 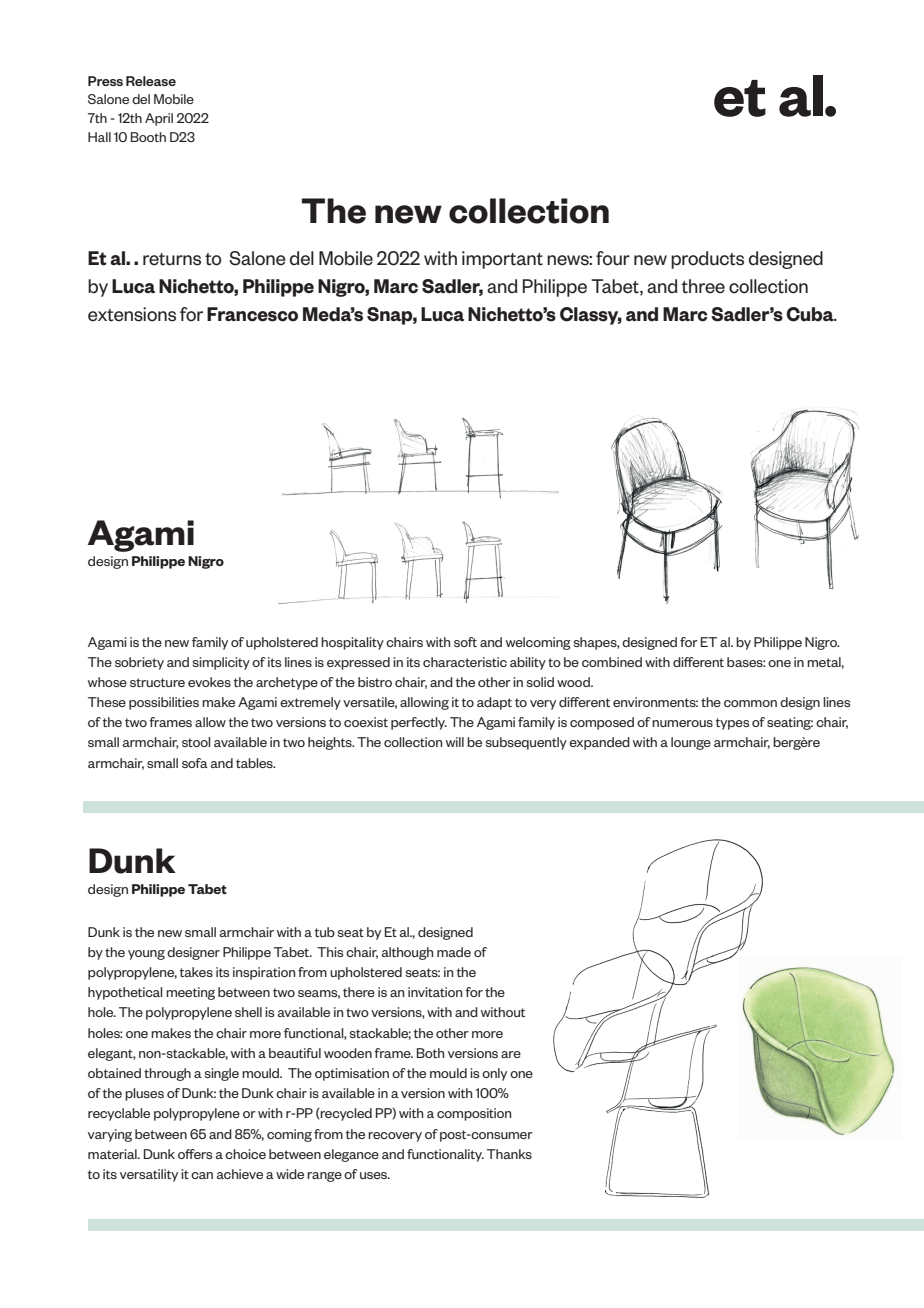 I want to click on soft, so click(x=465, y=642).
